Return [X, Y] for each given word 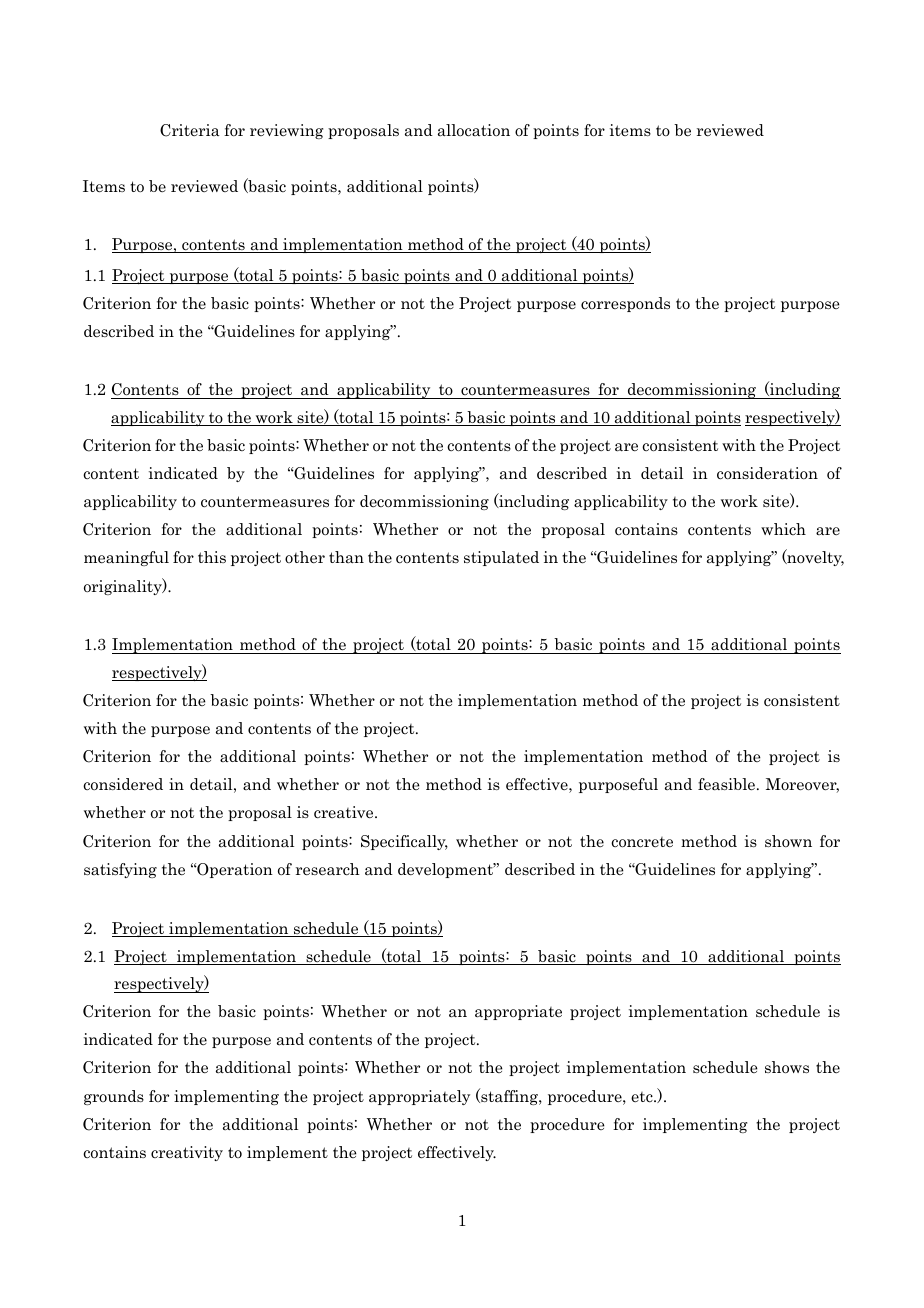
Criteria [190, 130]
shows [787, 1067]
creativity [187, 1153]
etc [643, 1097]
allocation [474, 130]
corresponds [625, 304]
